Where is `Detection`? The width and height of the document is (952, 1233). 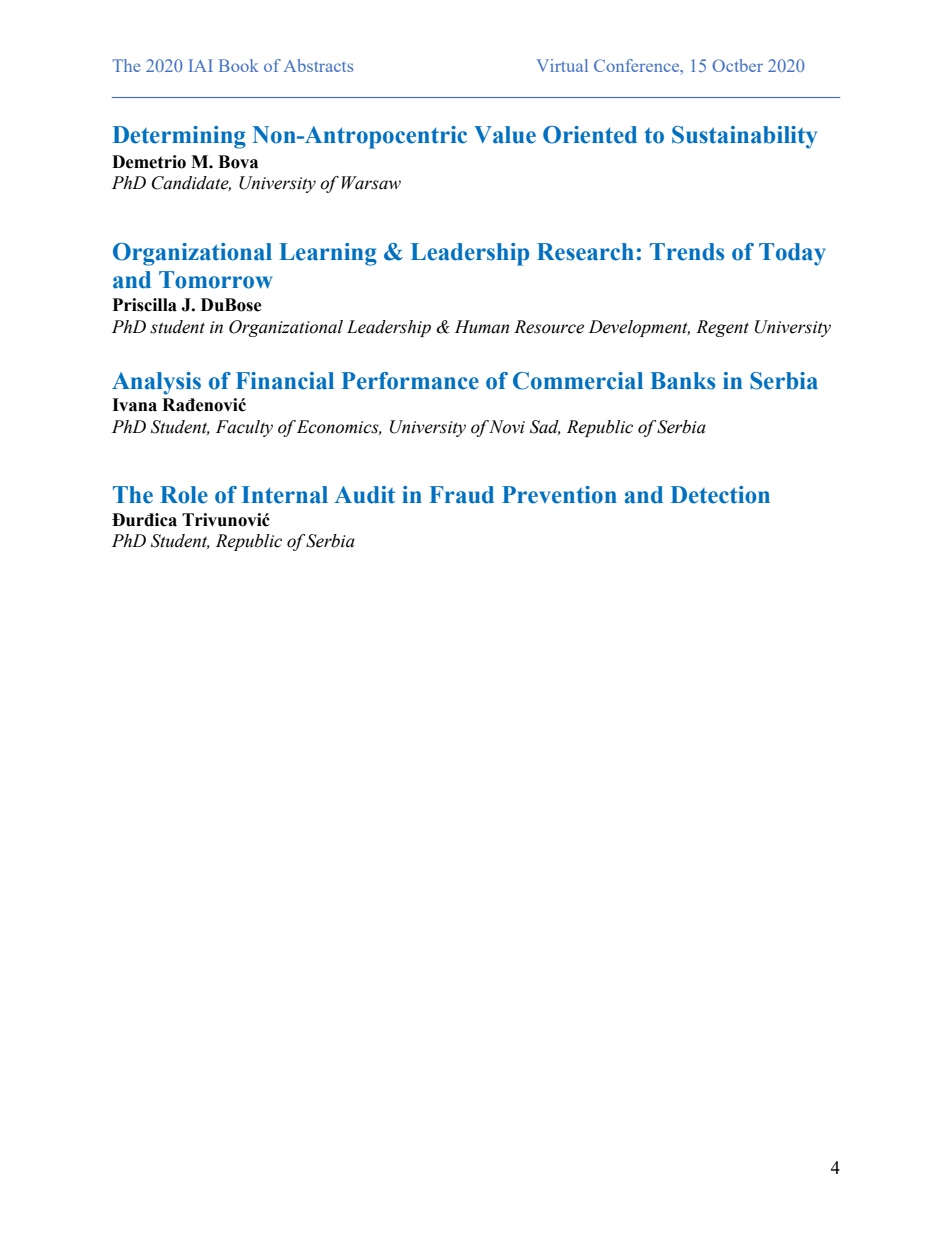 Detection is located at coordinates (720, 495).
